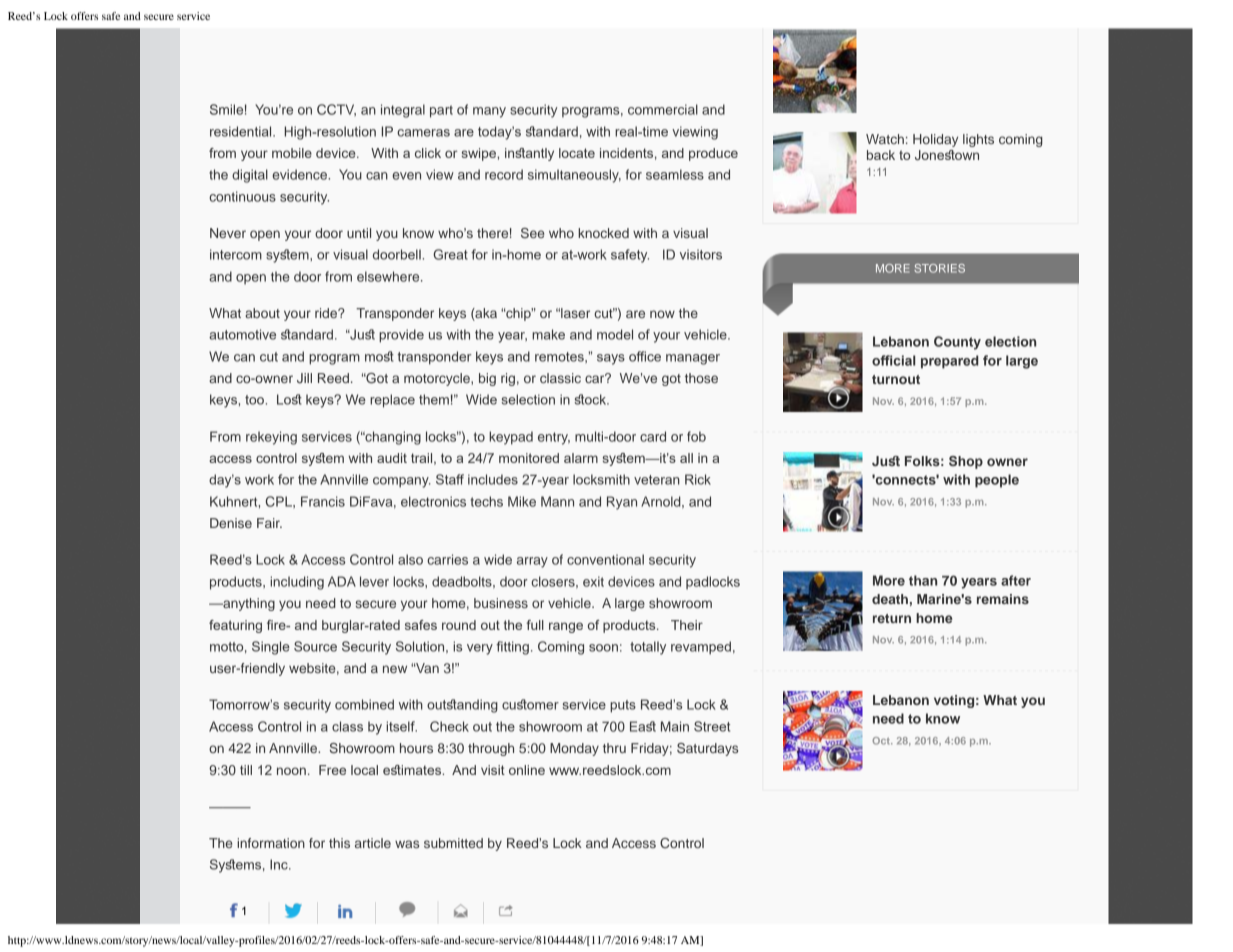  Describe the element at coordinates (966, 462) in the screenshot. I see `Shop` at that location.
